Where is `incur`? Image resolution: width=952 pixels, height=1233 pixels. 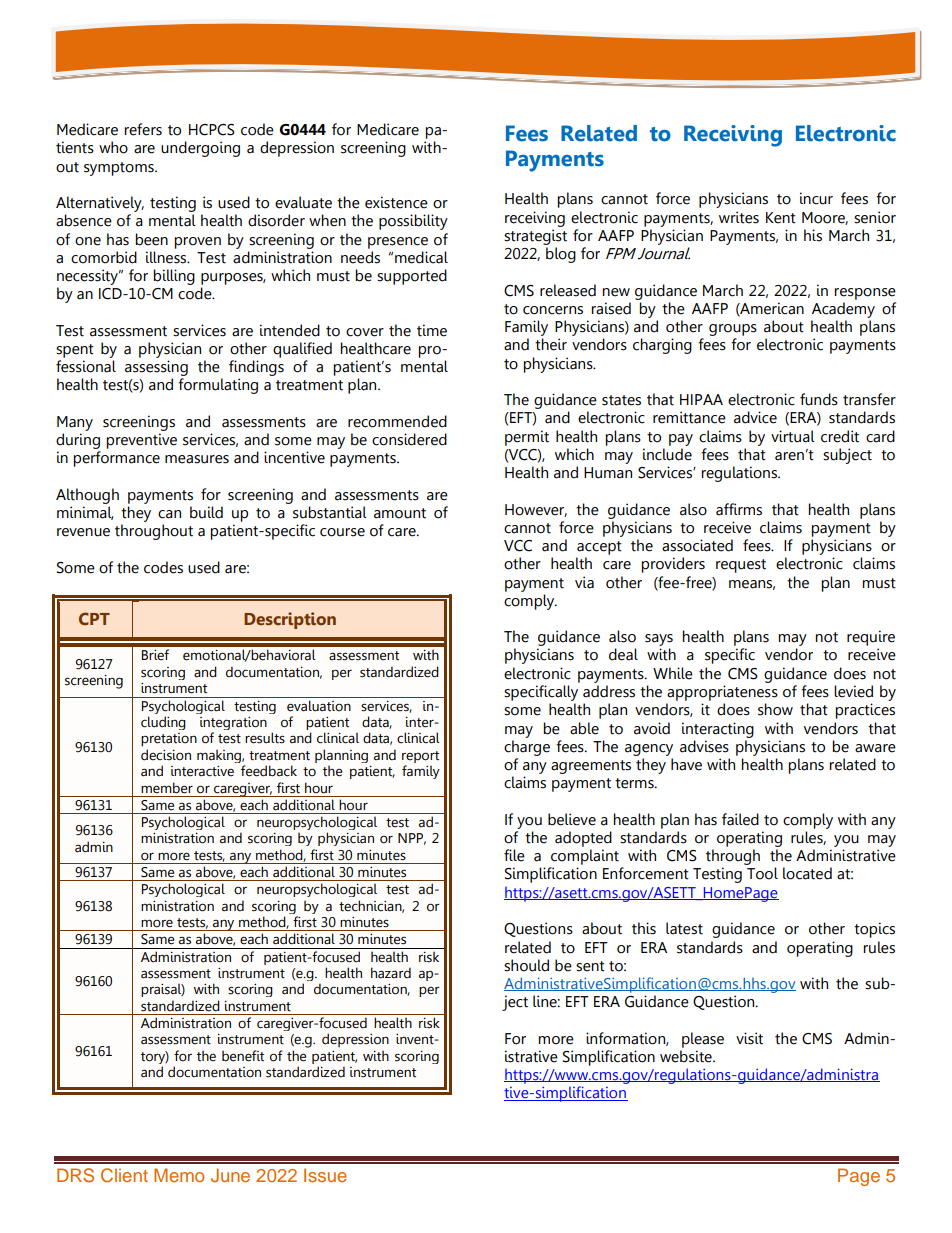 incur is located at coordinates (816, 198).
